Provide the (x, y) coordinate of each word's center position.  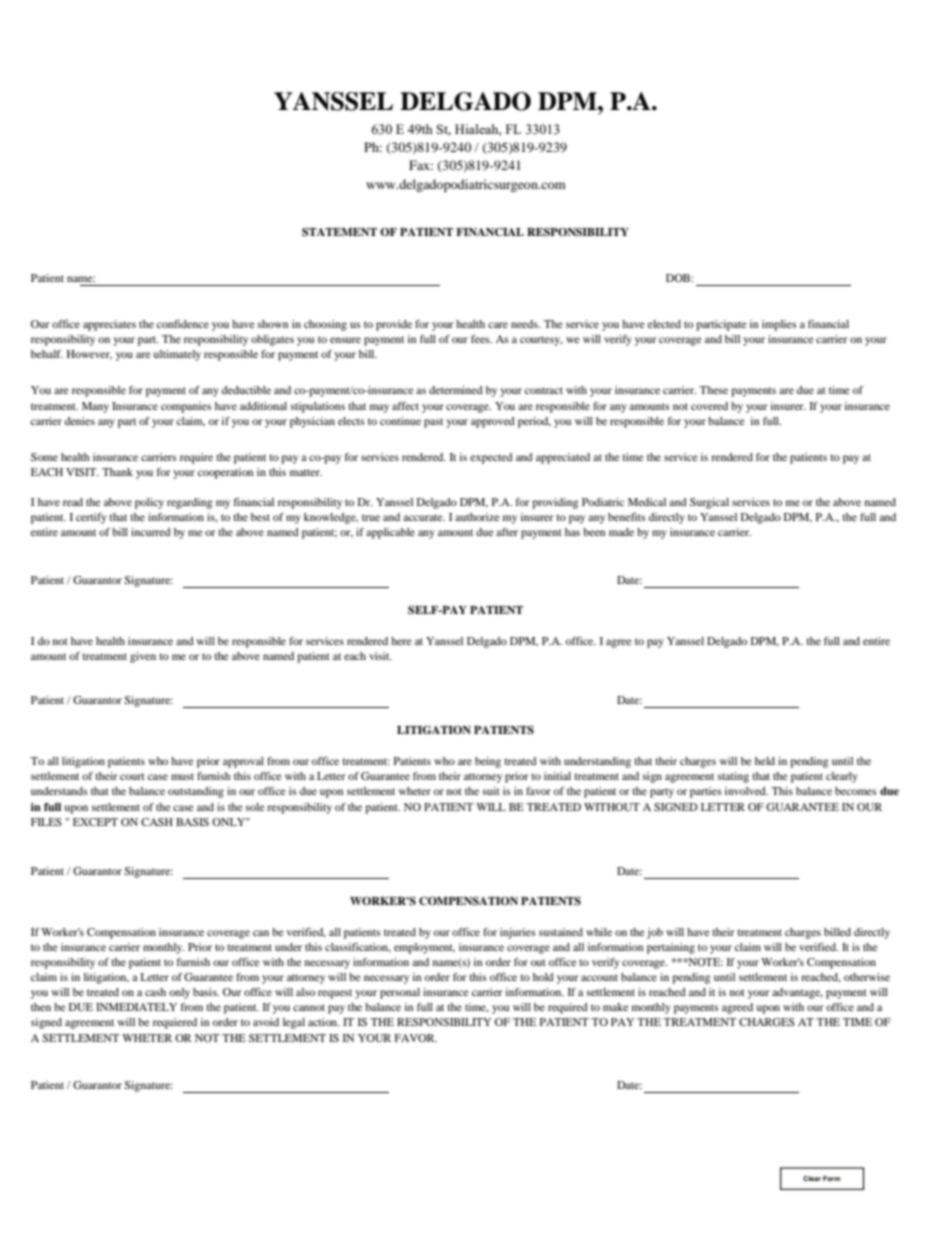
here (401, 641)
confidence (183, 324)
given (143, 657)
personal (400, 993)
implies (779, 325)
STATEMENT (339, 232)
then (41, 1007)
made (621, 532)
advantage (797, 993)
